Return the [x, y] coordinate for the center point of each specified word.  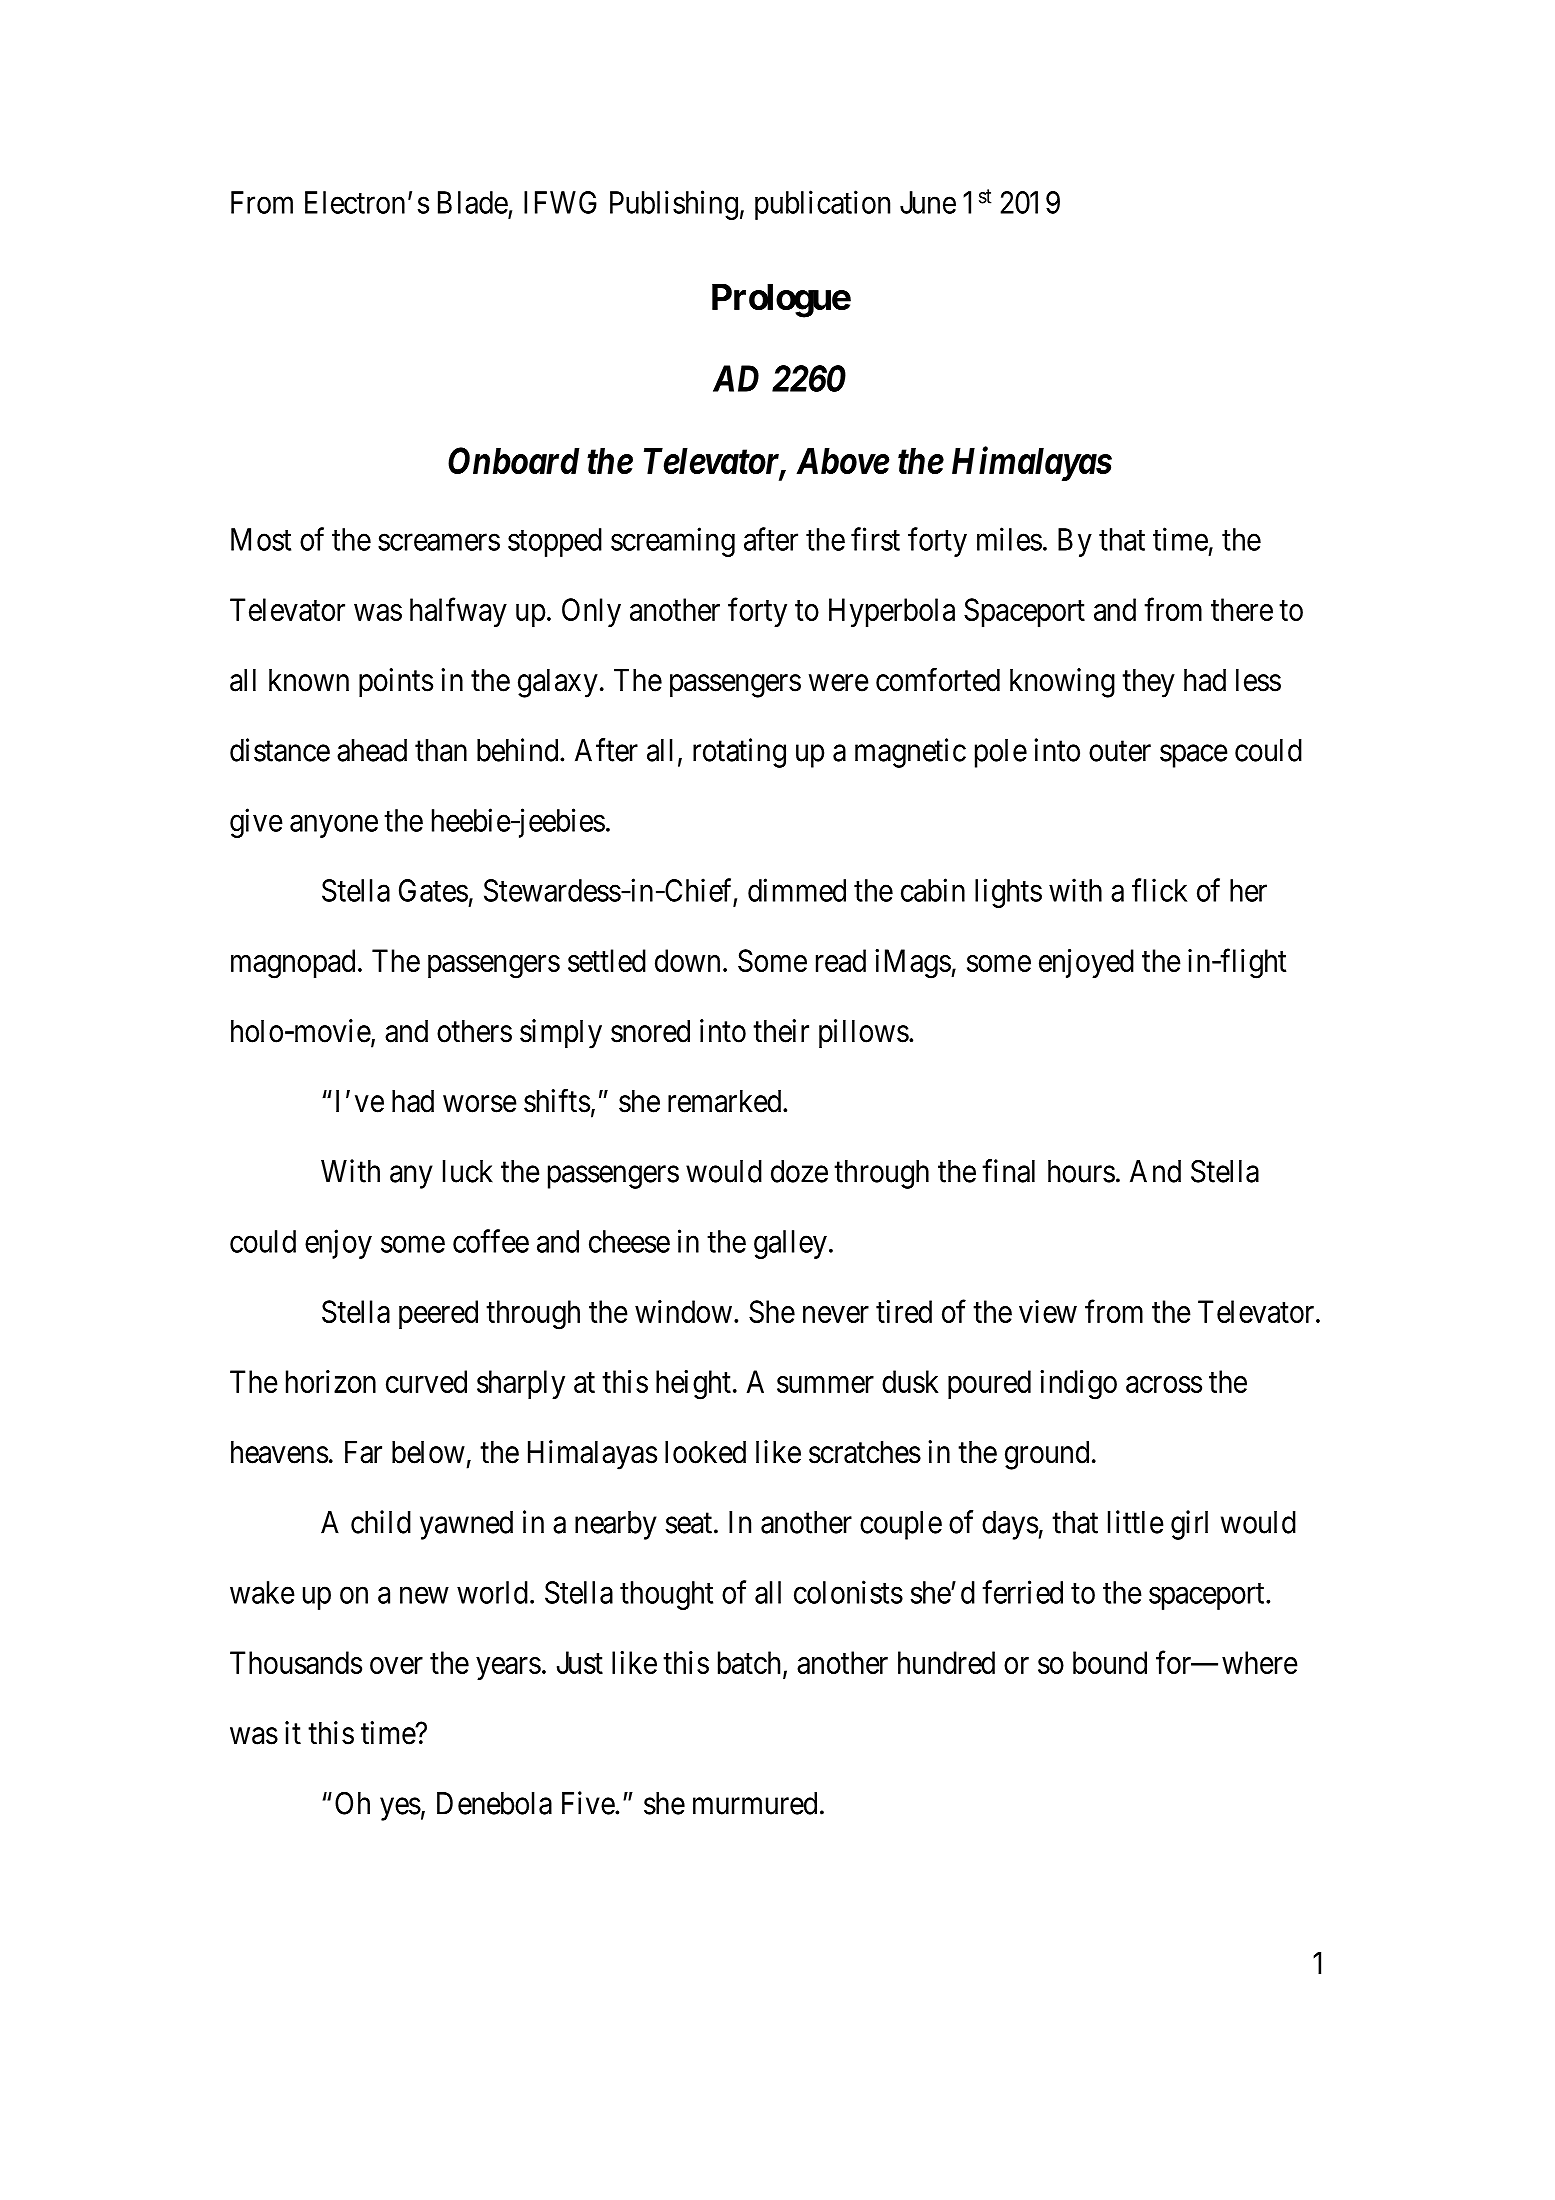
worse [480, 1104]
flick [1159, 890]
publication [822, 205]
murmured [755, 1803]
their [781, 1031]
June [928, 202]
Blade [473, 202]
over [396, 1665]
